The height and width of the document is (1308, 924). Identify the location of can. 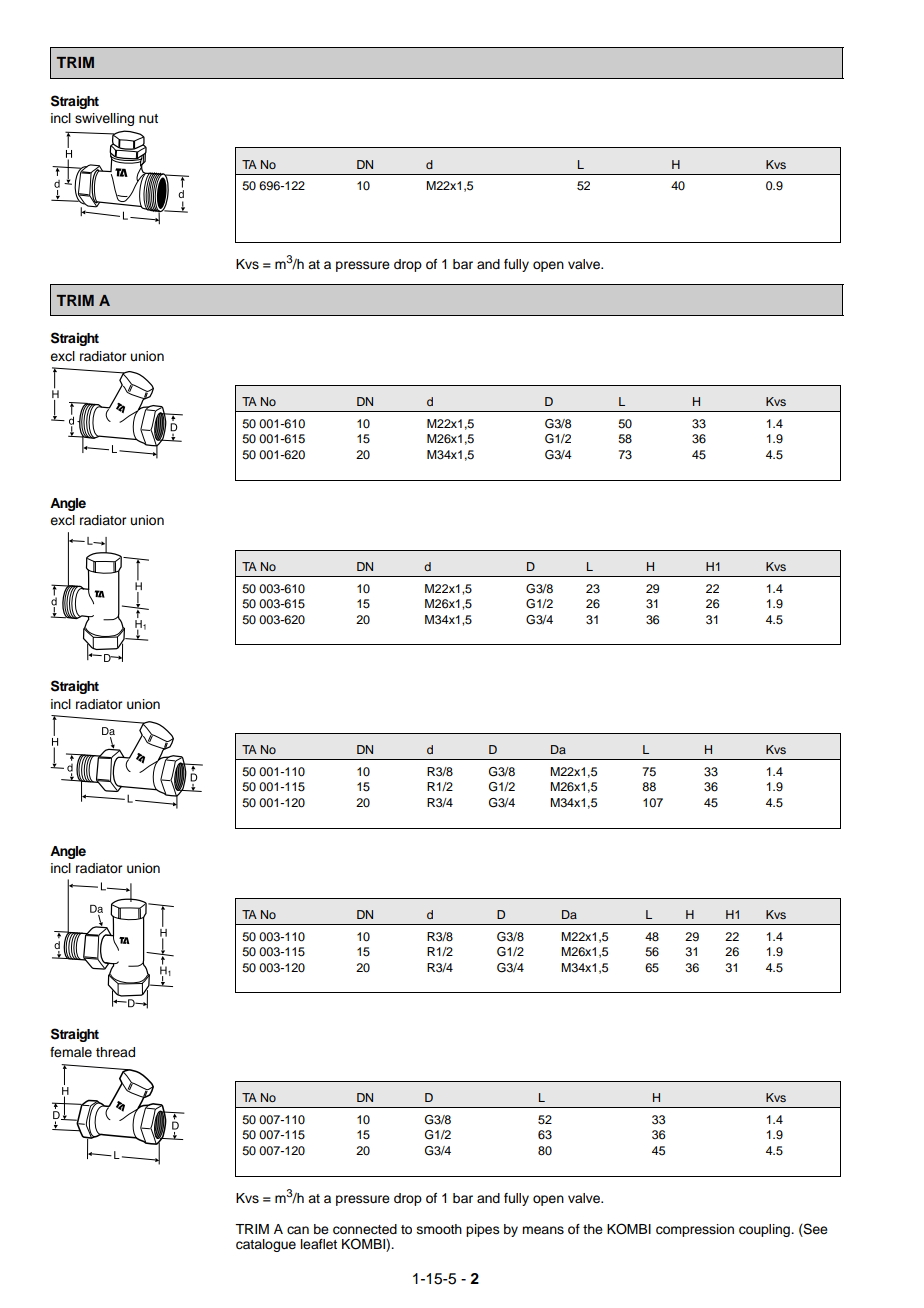
(298, 1230).
